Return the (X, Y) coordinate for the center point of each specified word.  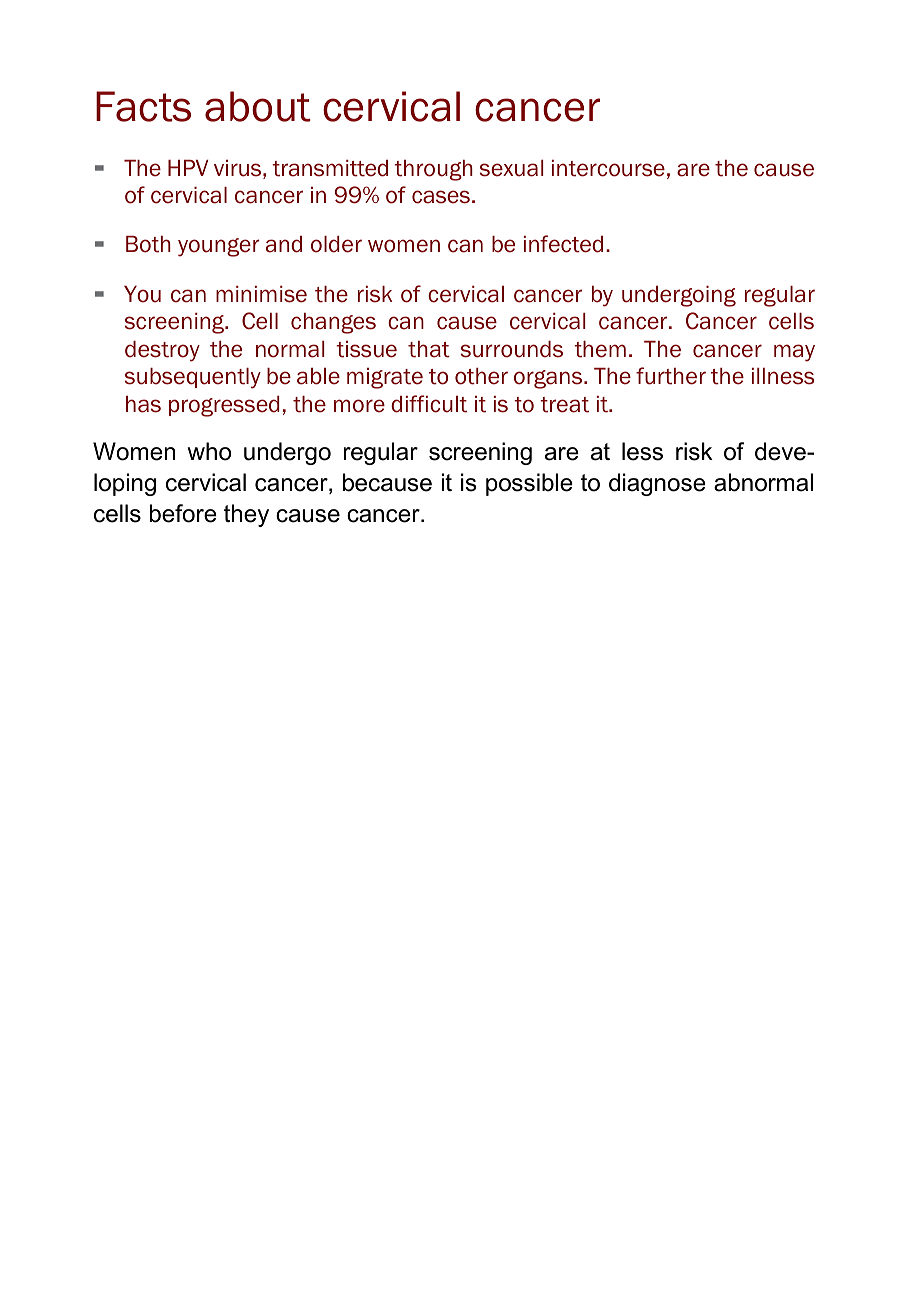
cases (441, 197)
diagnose (657, 484)
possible (529, 484)
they (246, 515)
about (258, 106)
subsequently (193, 378)
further (671, 376)
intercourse (608, 168)
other (481, 376)
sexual (512, 168)
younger (219, 247)
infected (563, 244)
